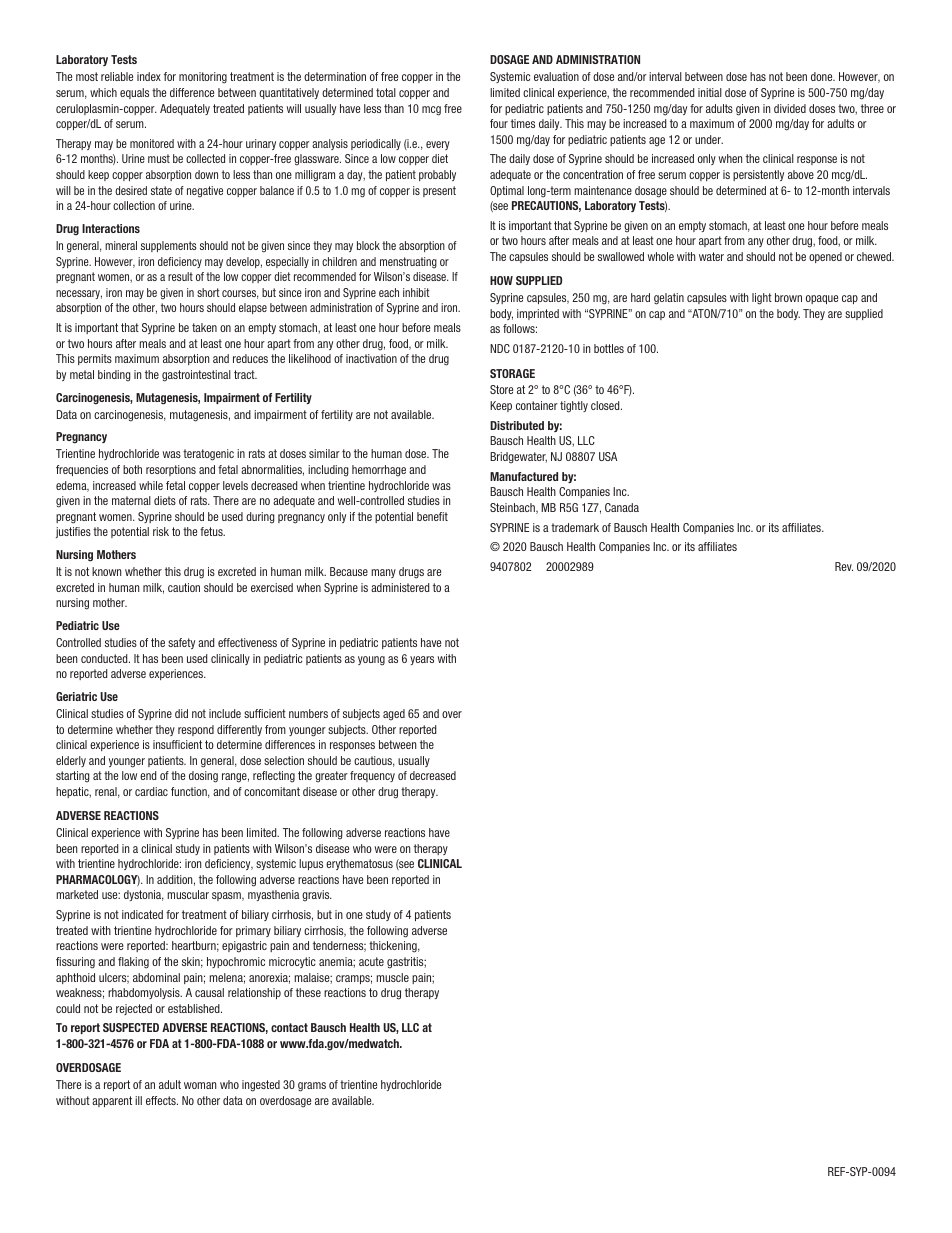 This image has height=1233, width=952. Describe the element at coordinates (134, 93) in the image. I see `equals` at that location.
